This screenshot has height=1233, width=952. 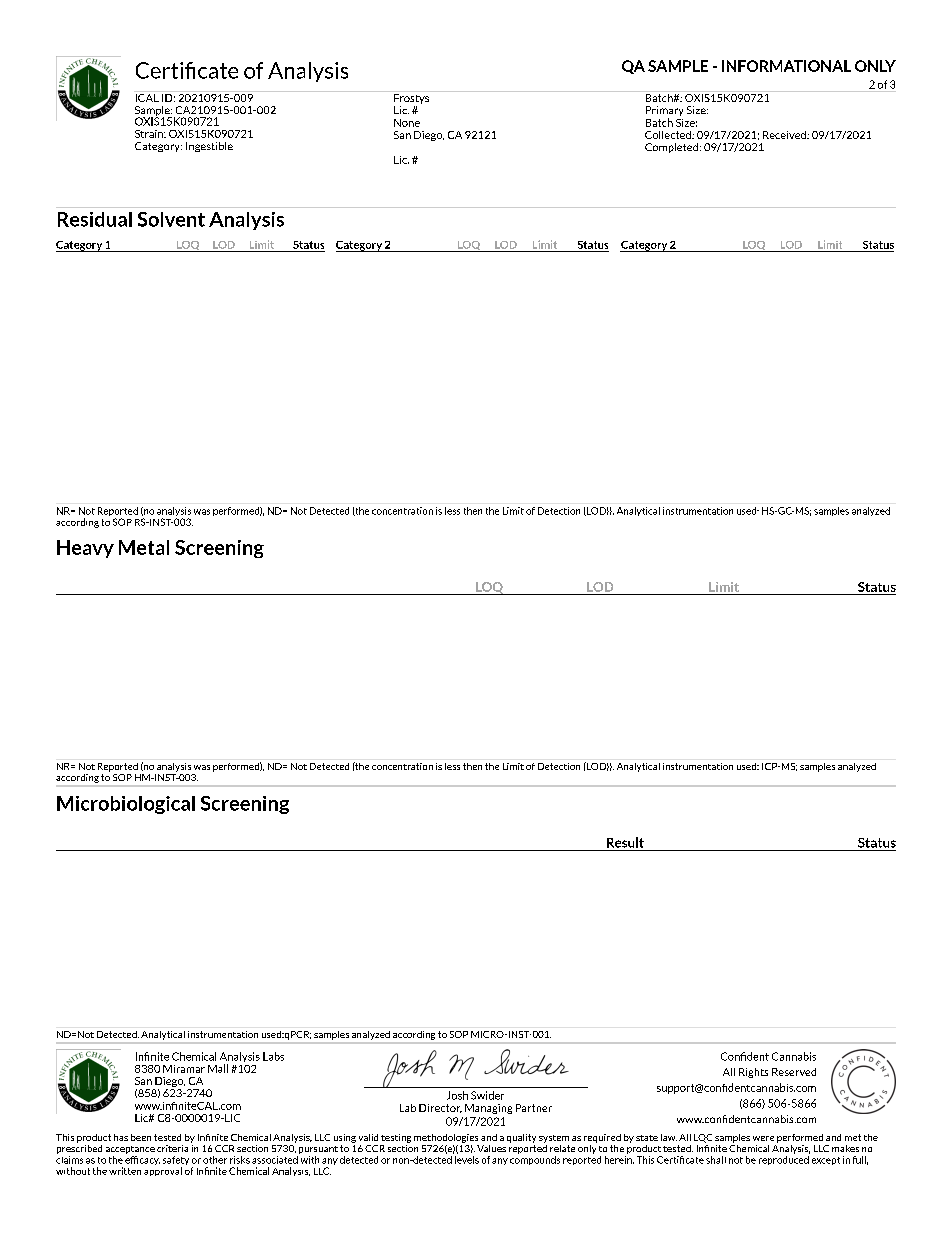 I want to click on Solvent, so click(x=171, y=219).
